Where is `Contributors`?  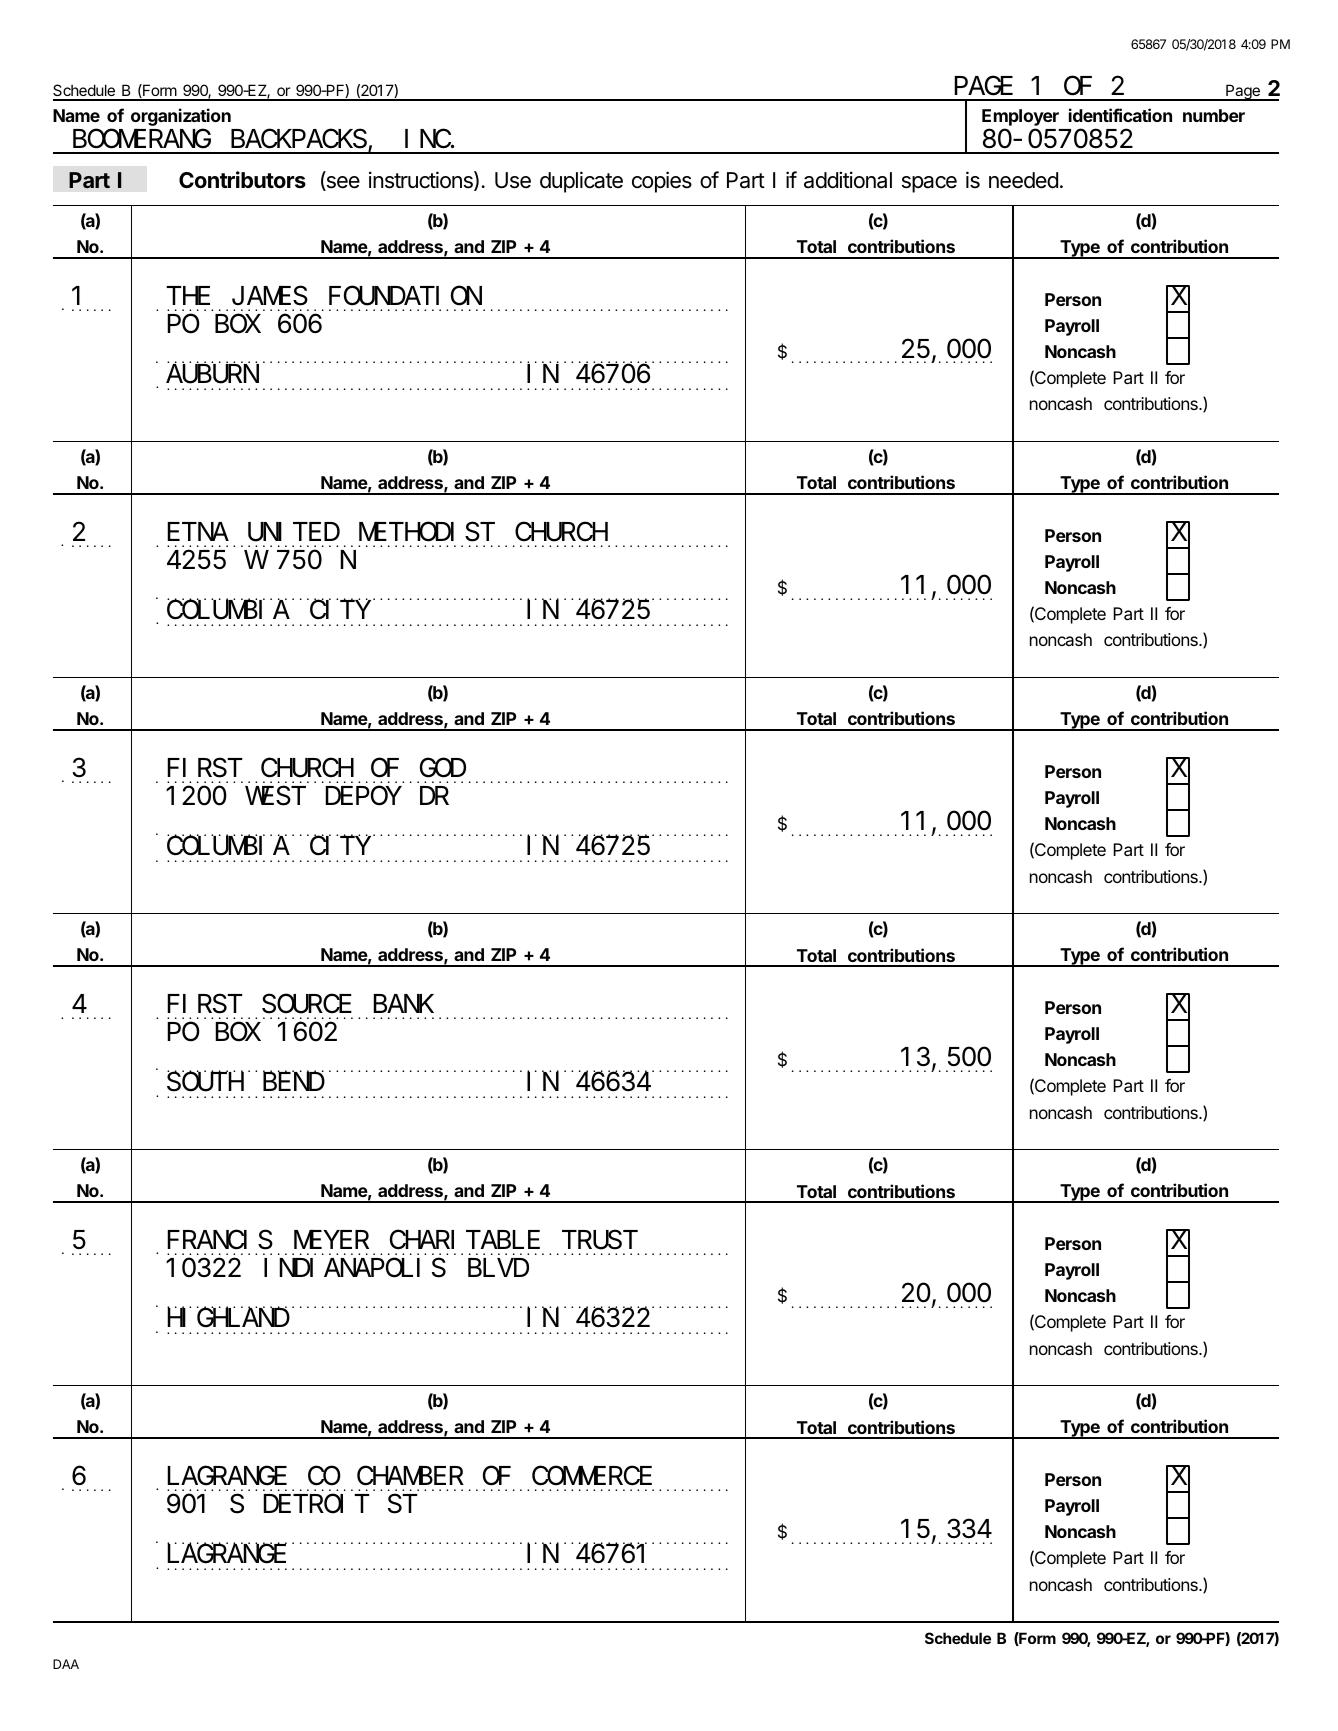 Contributors is located at coordinates (242, 179).
